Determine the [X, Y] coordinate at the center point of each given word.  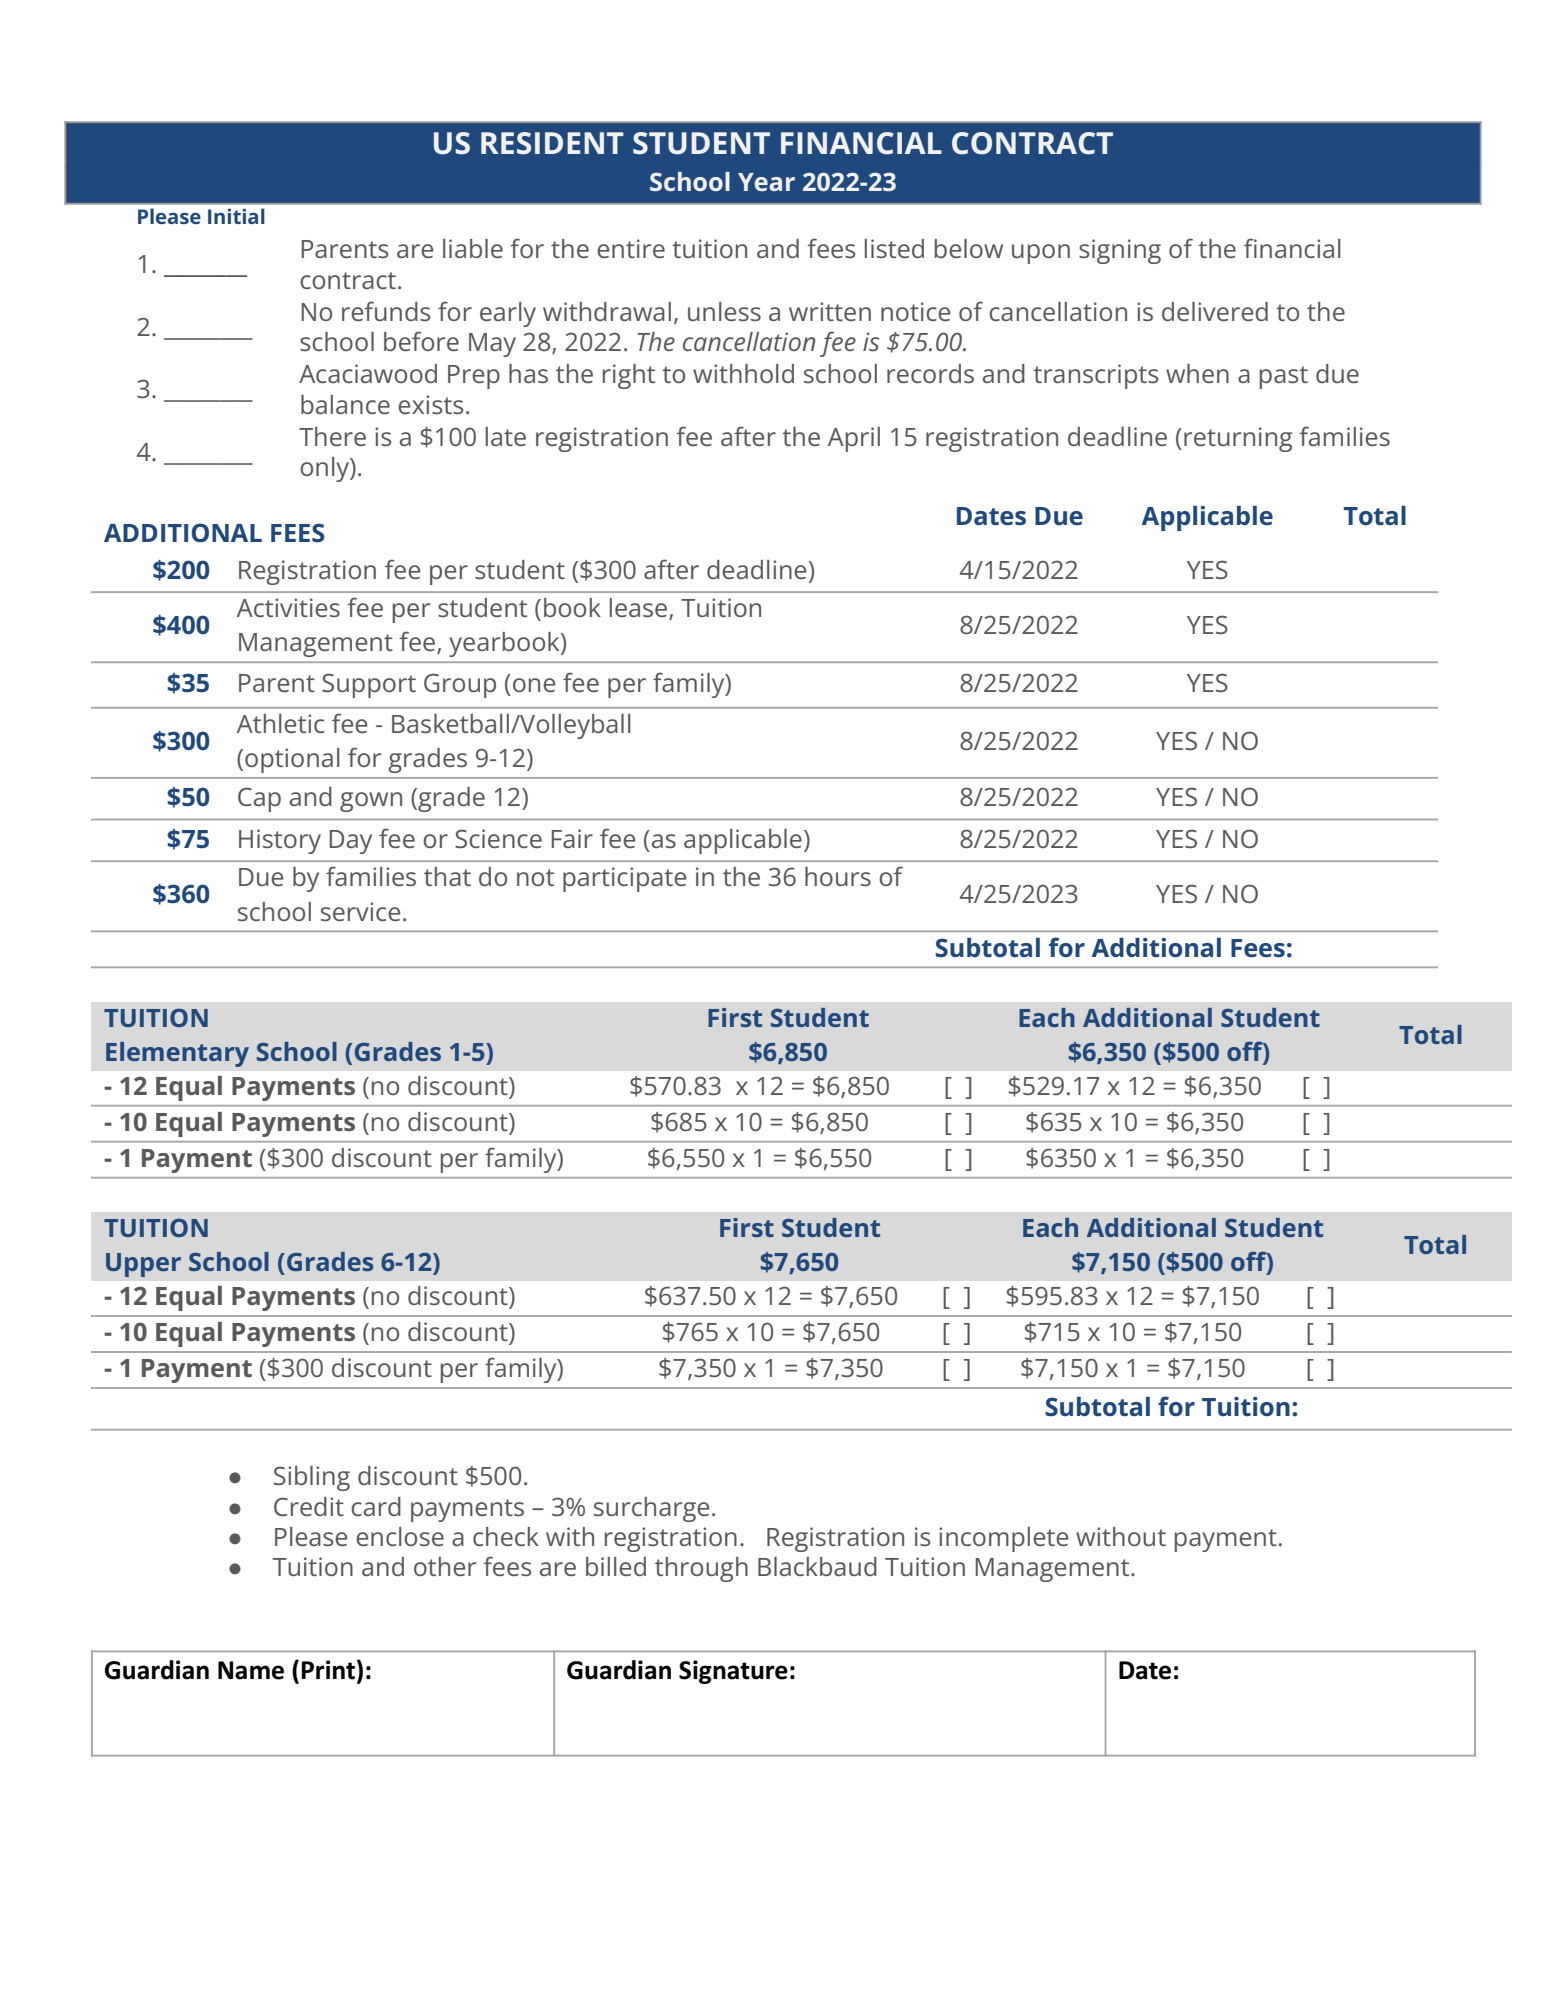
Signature [733, 1672]
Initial [236, 216]
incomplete [1003, 1539]
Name [251, 1670]
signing [1120, 251]
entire [631, 248]
